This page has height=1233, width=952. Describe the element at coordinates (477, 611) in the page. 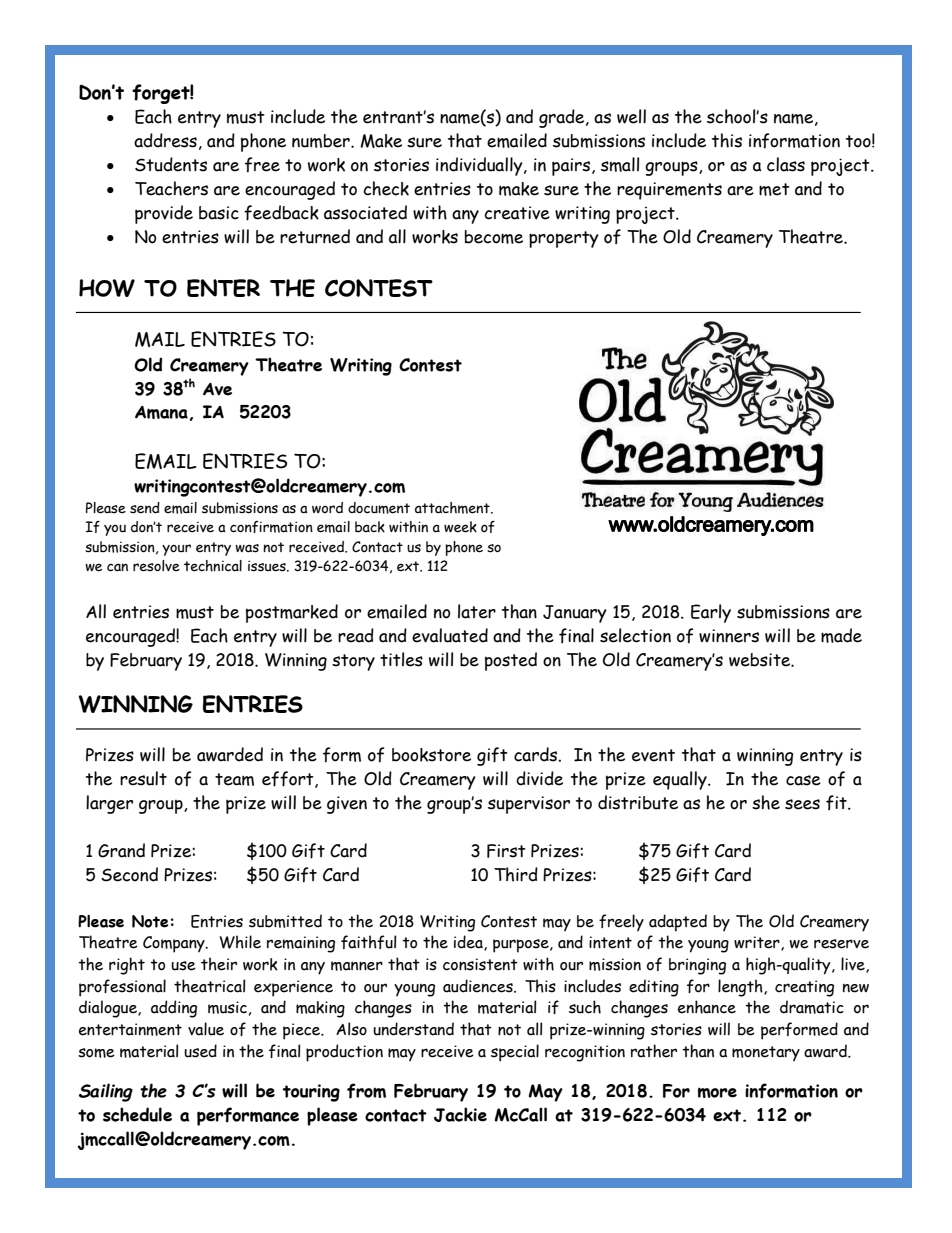

I see `later` at that location.
